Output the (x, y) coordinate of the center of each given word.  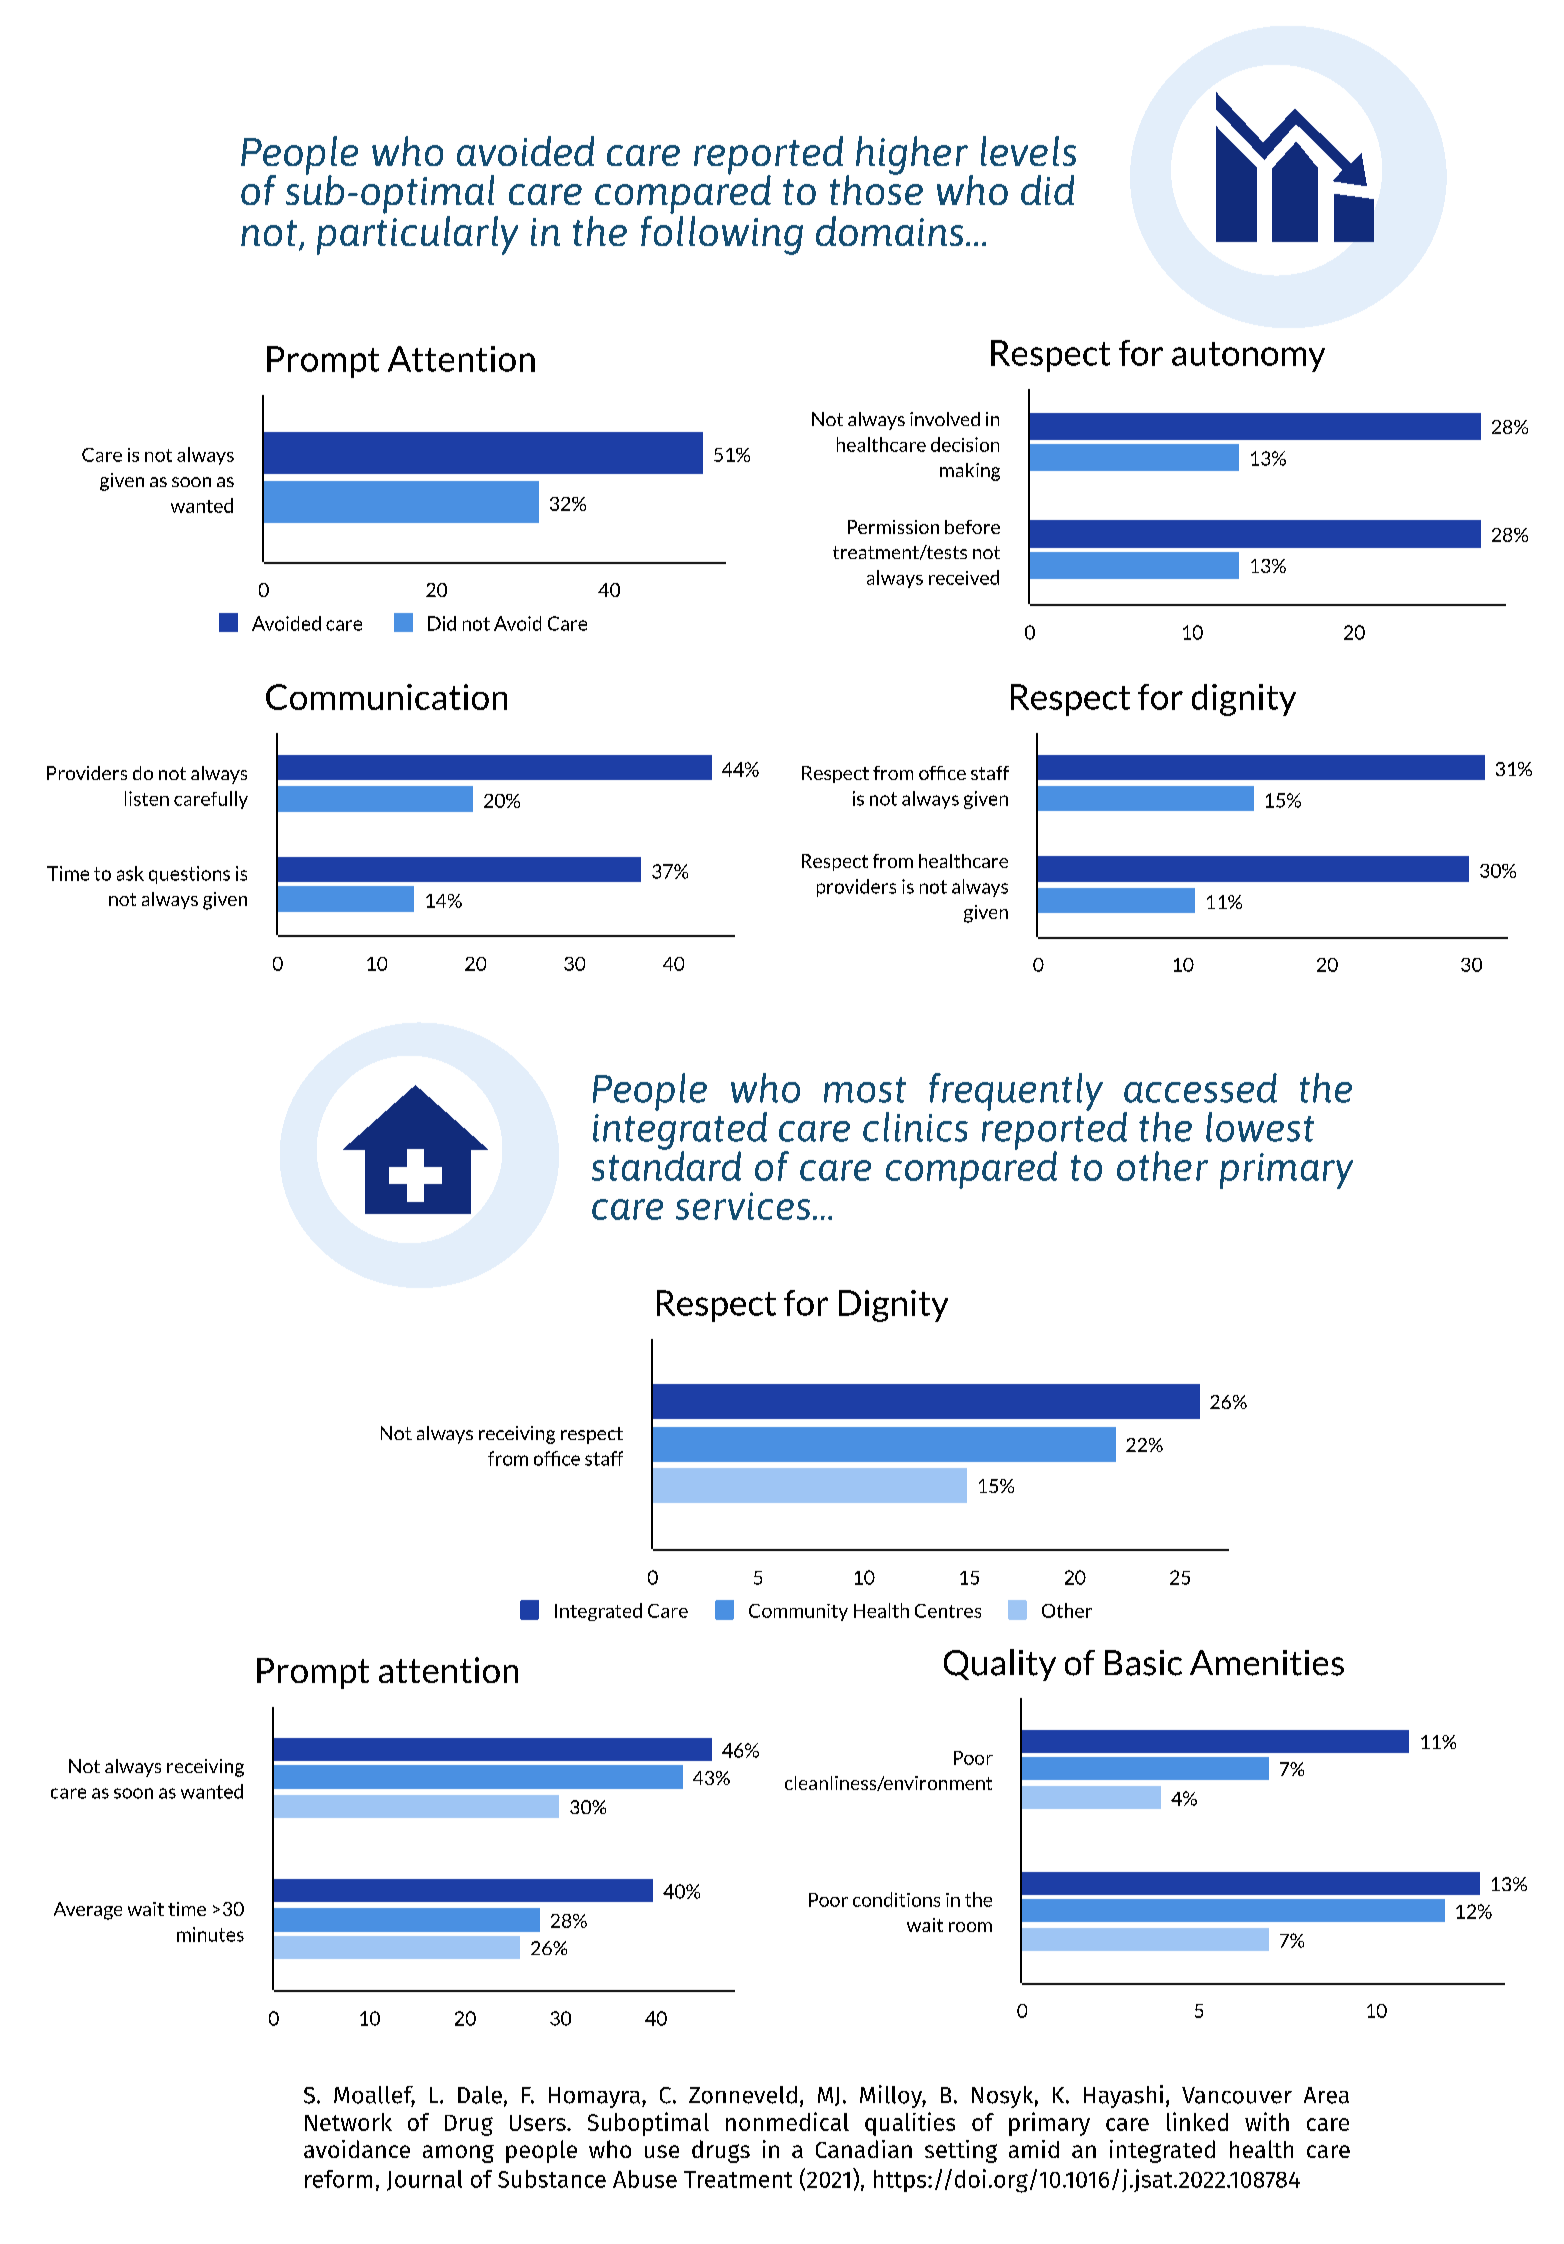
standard (666, 1165)
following (722, 234)
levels (1028, 151)
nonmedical (787, 2121)
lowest (1260, 1127)
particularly (417, 235)
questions (189, 875)
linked (1197, 2121)
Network (348, 2122)
